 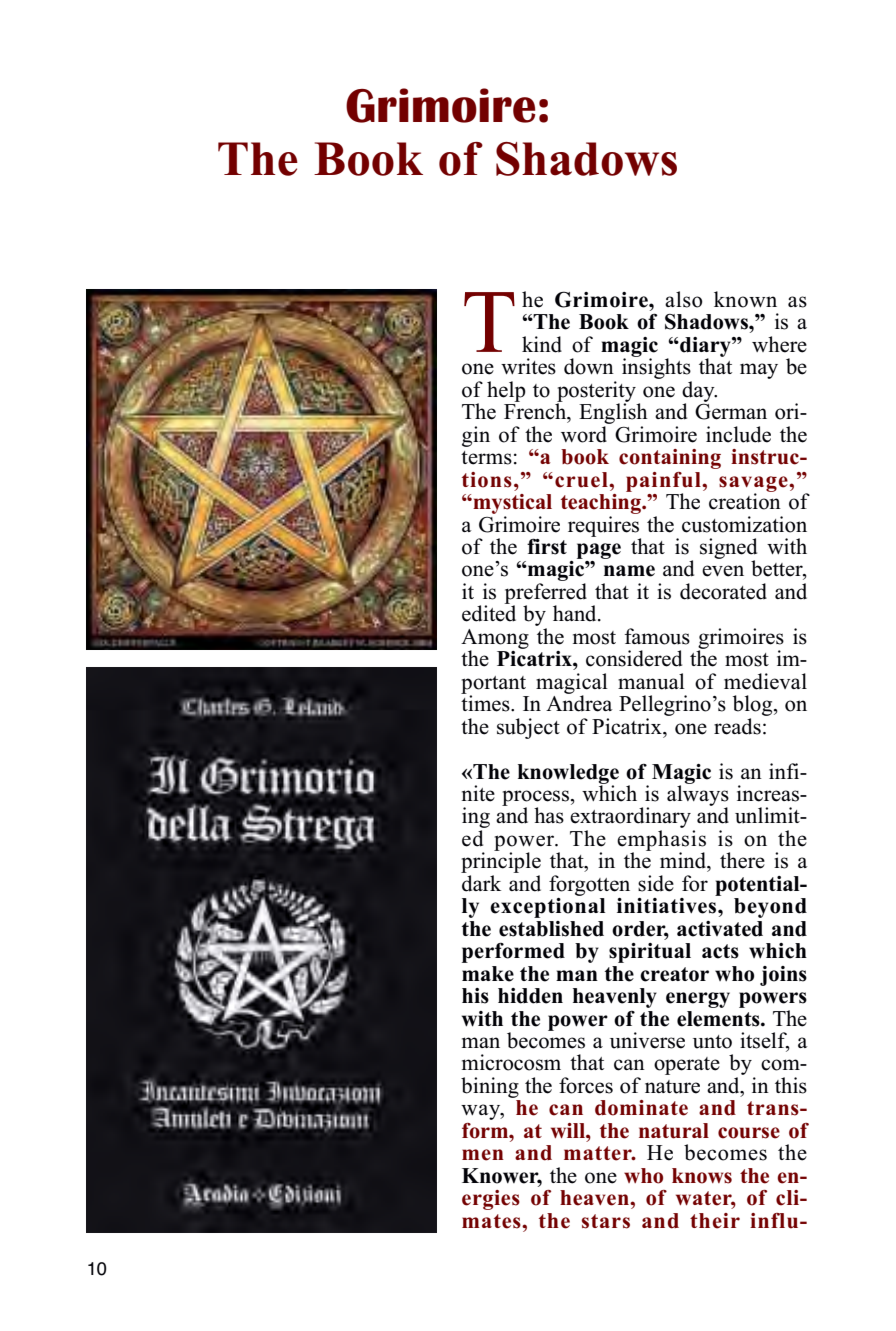 I want to click on known, so click(x=745, y=299).
